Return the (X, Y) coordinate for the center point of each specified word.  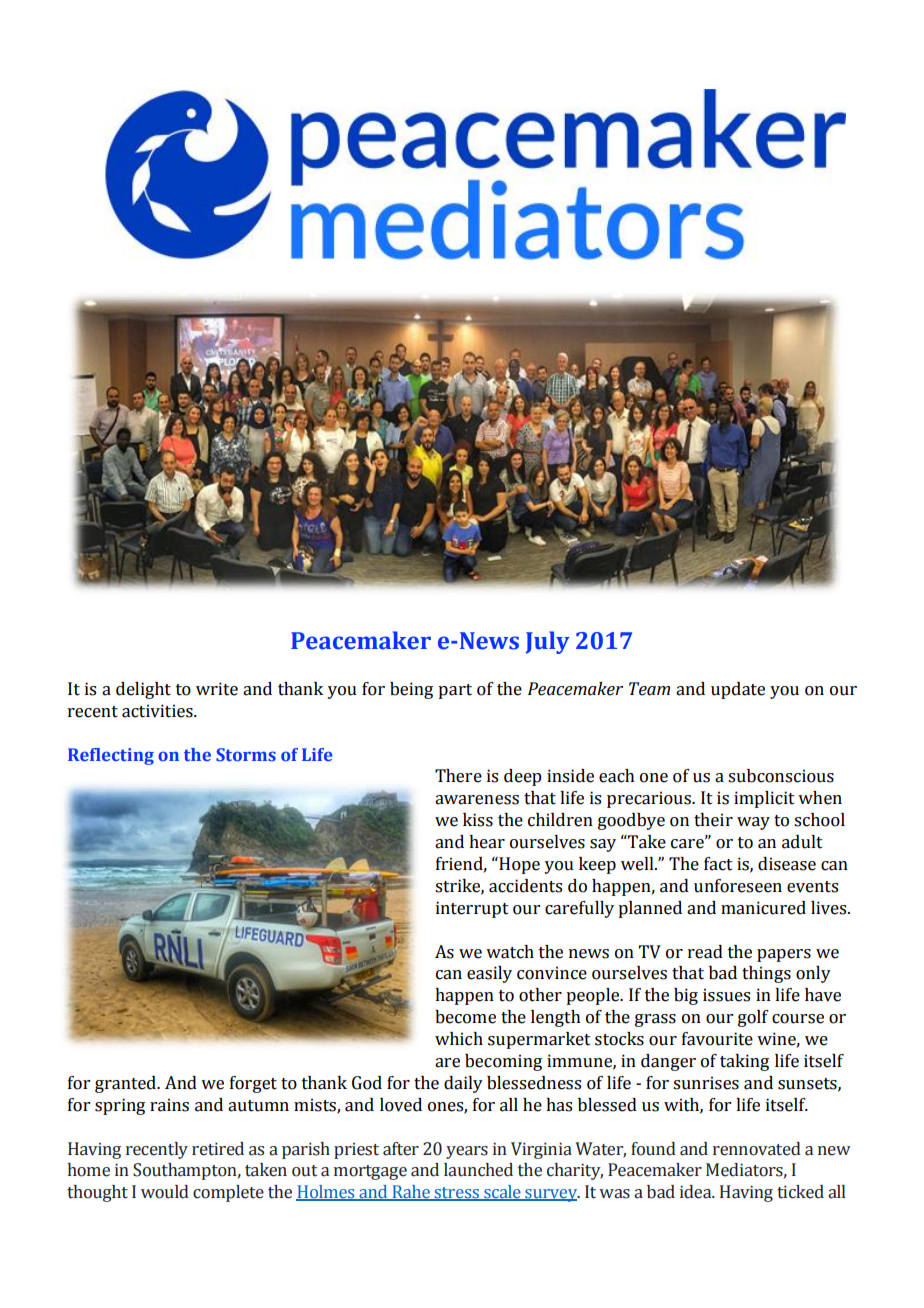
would (165, 1192)
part (455, 691)
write (217, 689)
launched (478, 1170)
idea (697, 1192)
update (738, 690)
